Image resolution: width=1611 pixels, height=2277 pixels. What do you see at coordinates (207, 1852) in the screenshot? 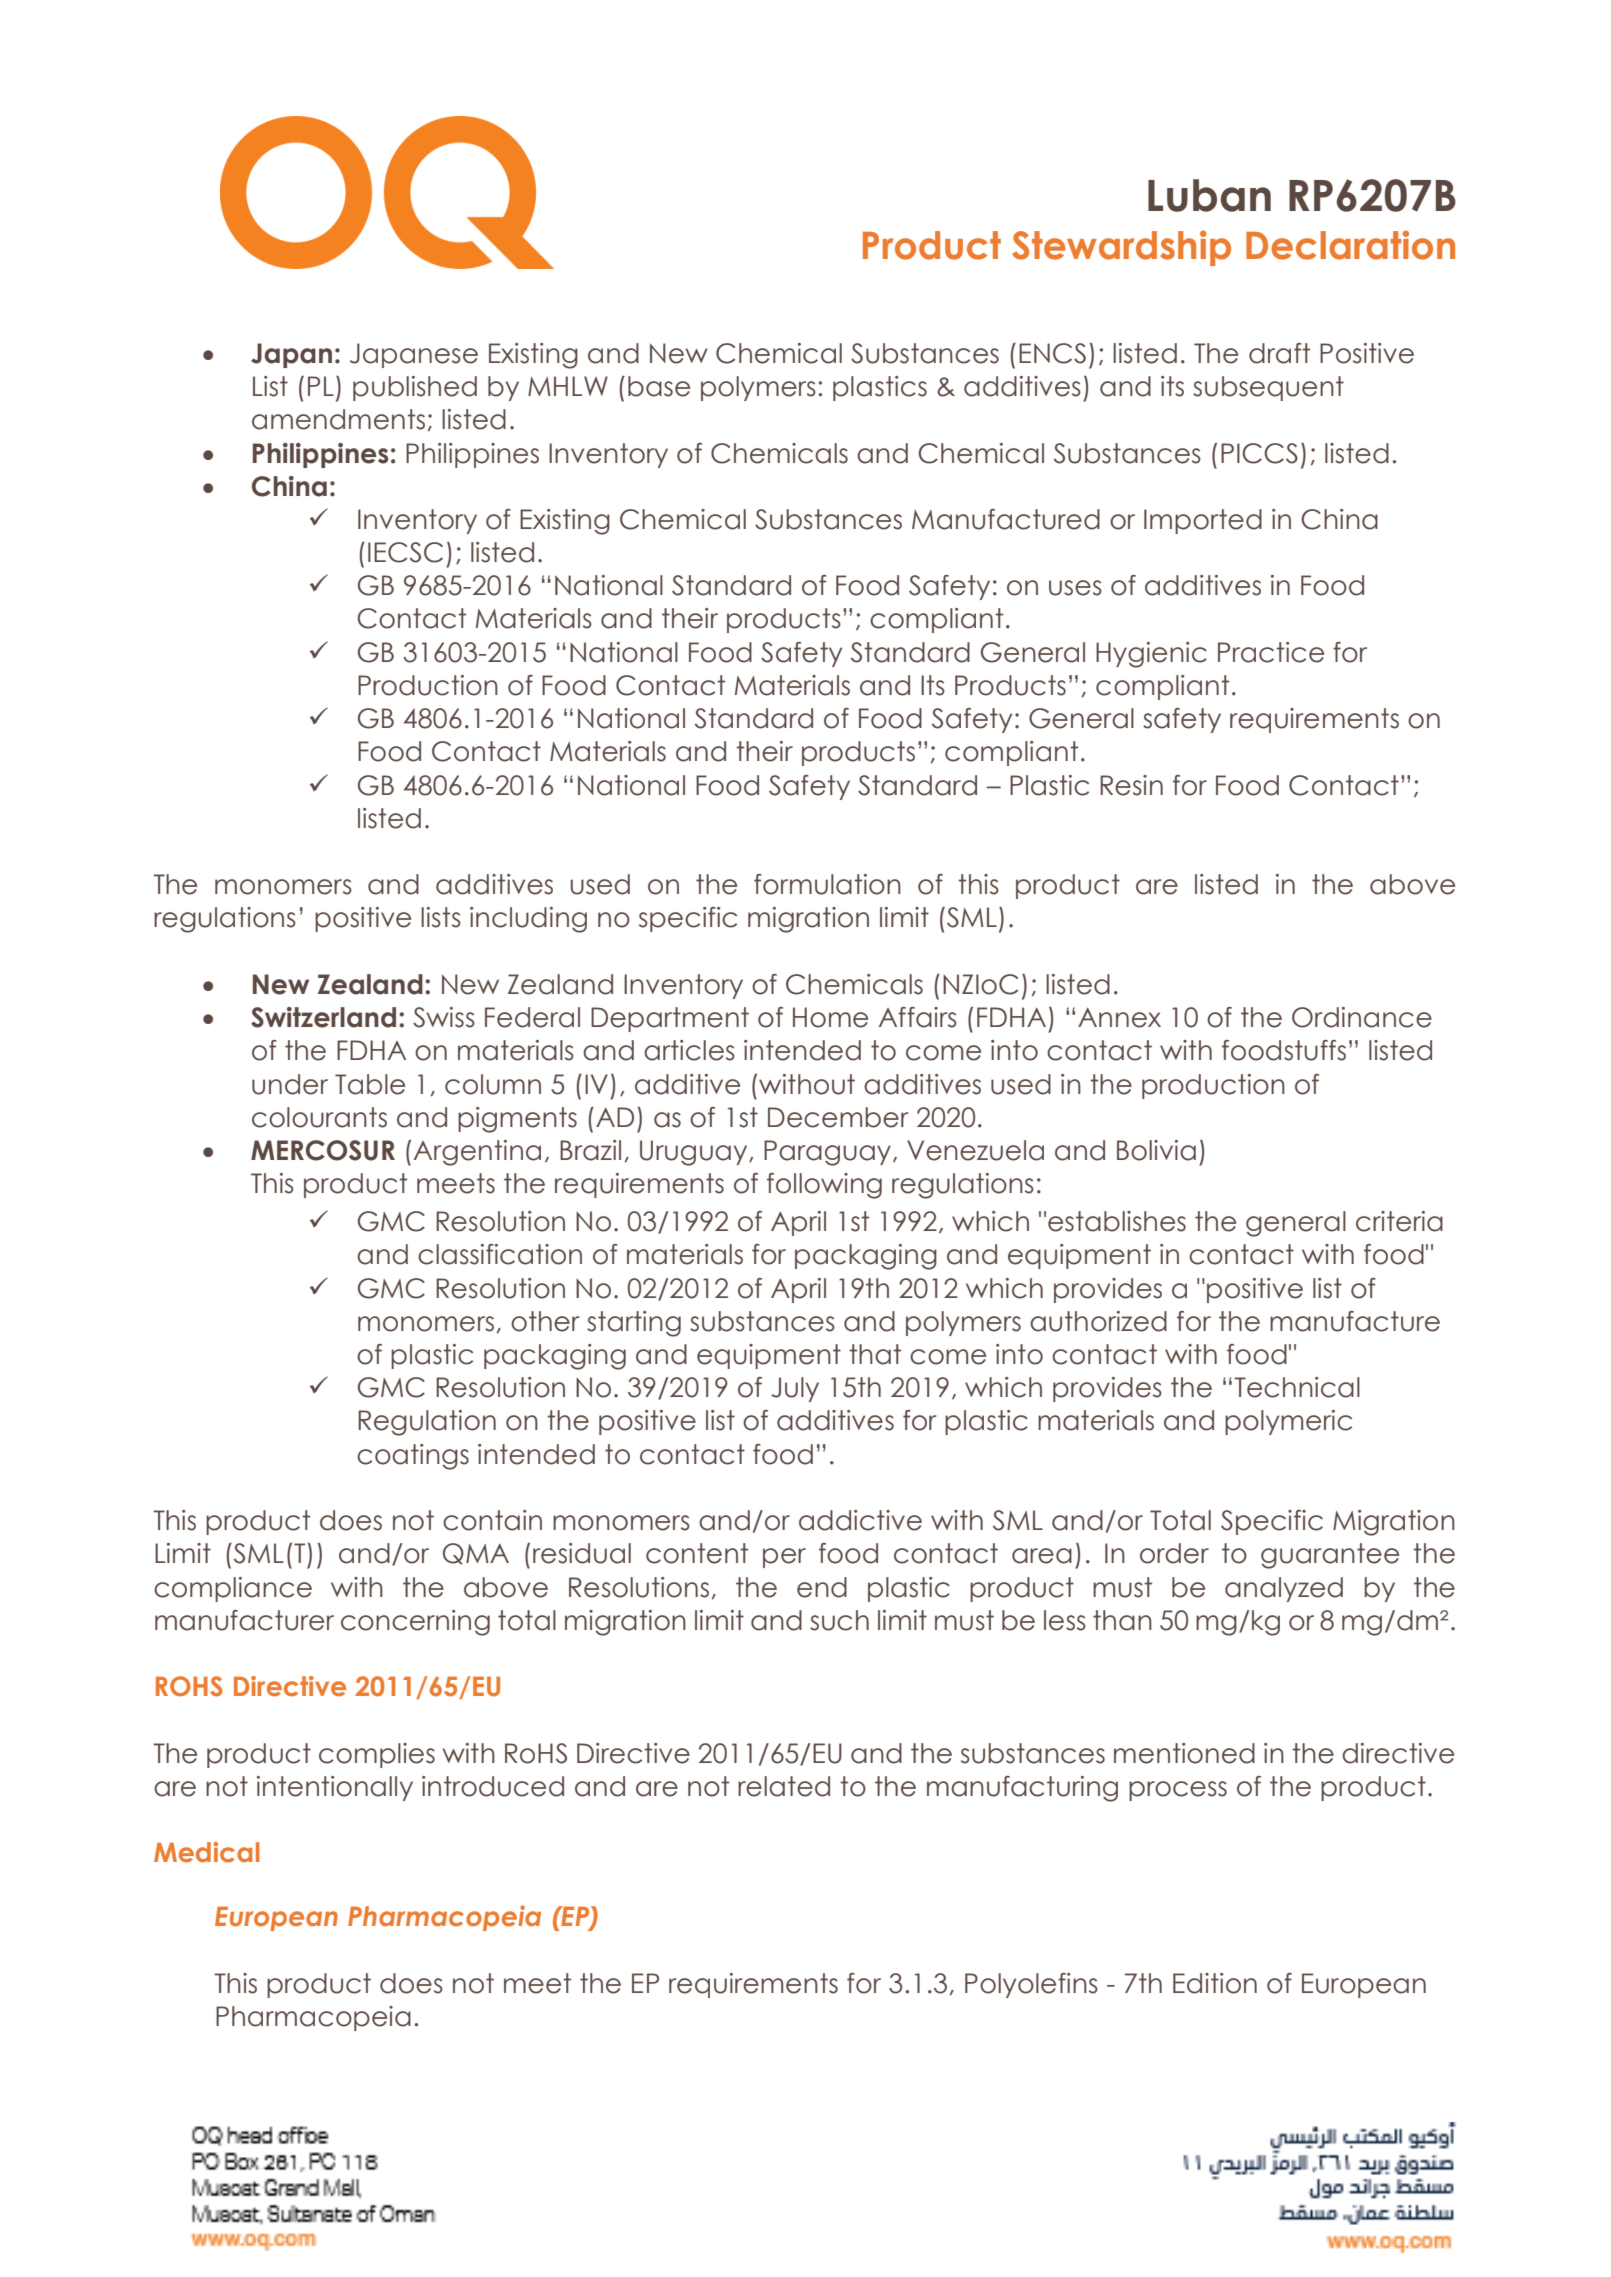
I see `Medical` at bounding box center [207, 1852].
